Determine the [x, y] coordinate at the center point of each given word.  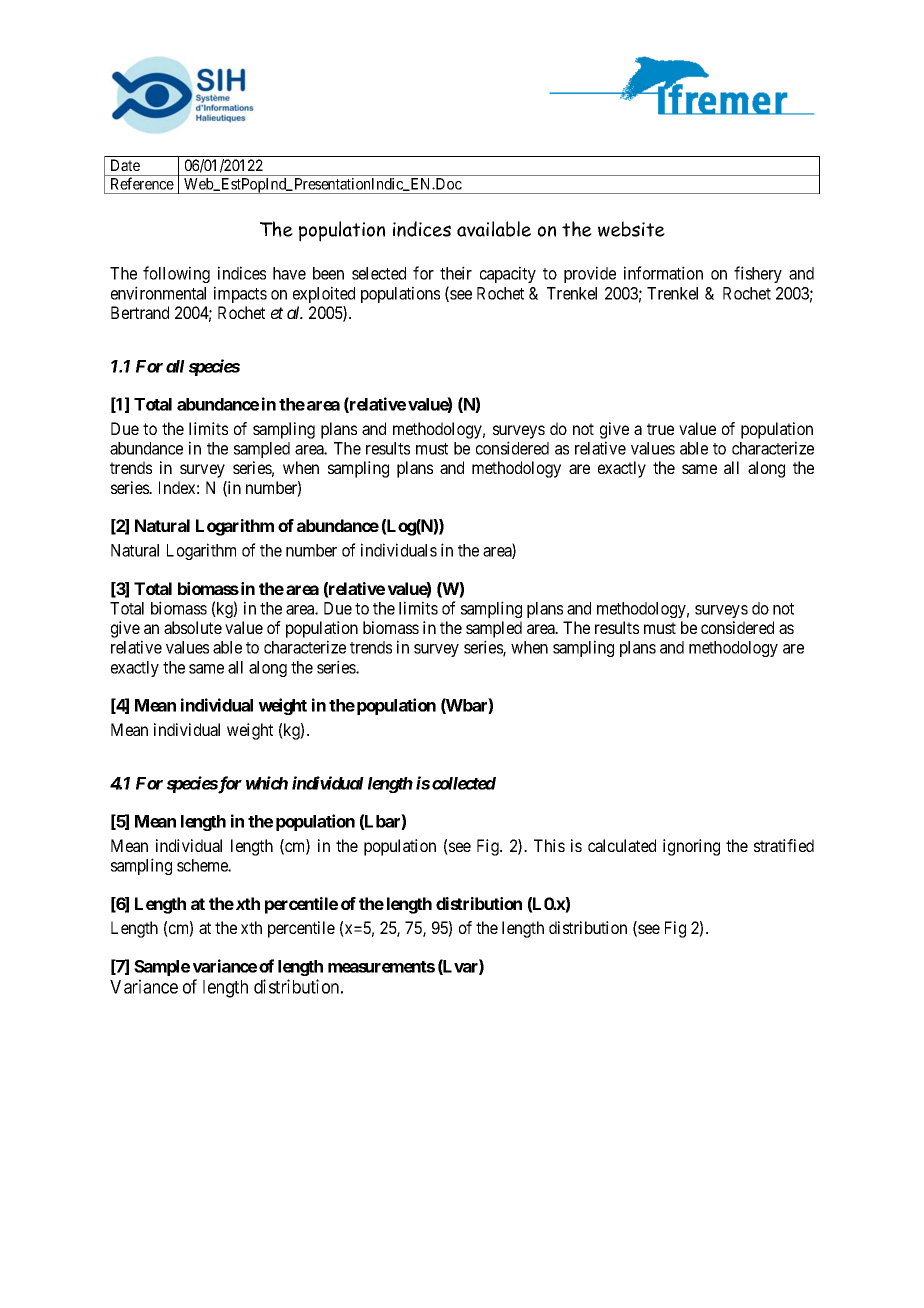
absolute [193, 627]
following [176, 274]
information [663, 273]
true [660, 429]
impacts [240, 294]
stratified [784, 845]
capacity [508, 274]
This [549, 845]
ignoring [691, 847]
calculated [622, 845]
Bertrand [140, 312]
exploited [324, 294]
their [456, 273]
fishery [758, 274]
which [267, 783]
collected [464, 783]
